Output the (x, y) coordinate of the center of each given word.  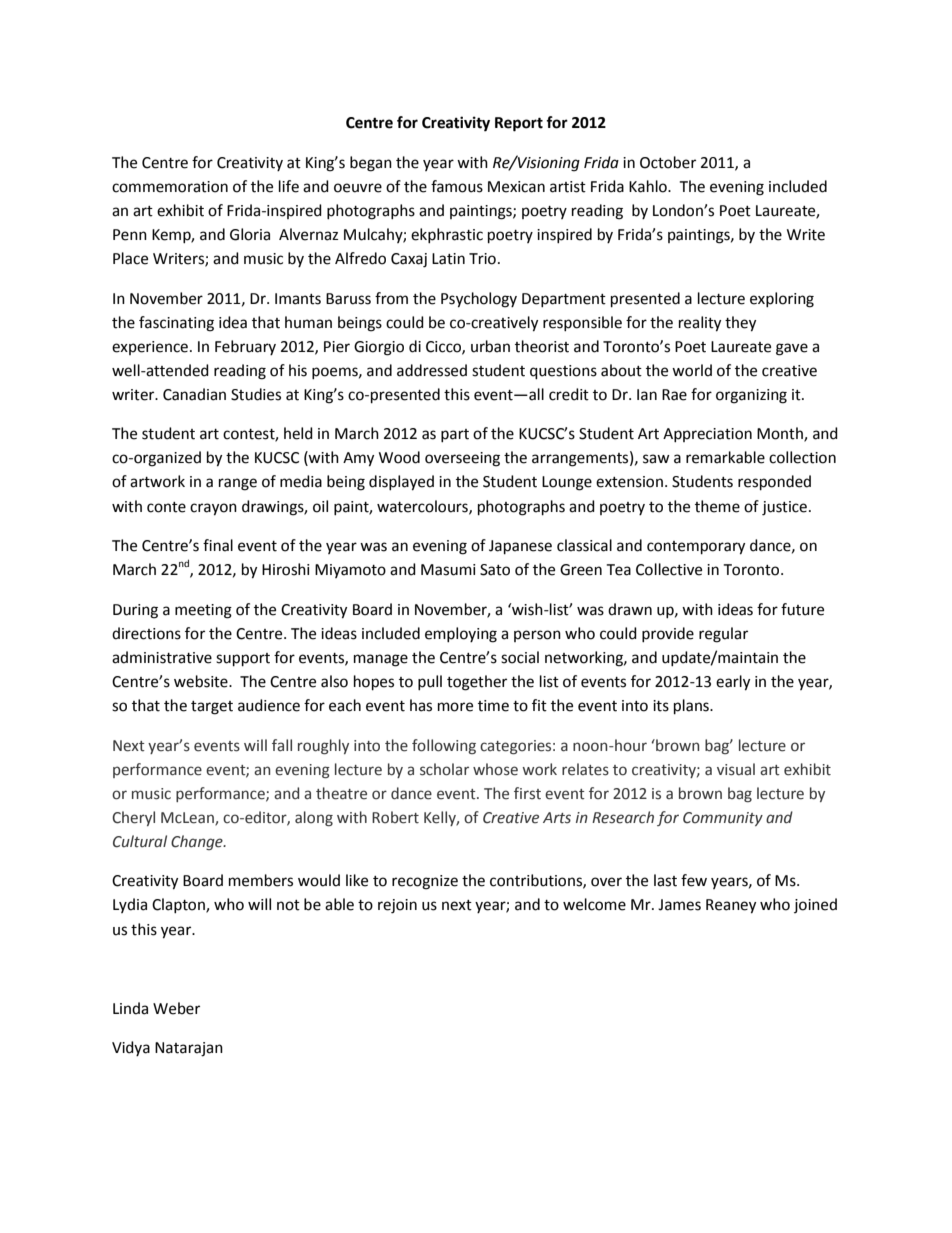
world (692, 370)
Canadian (194, 394)
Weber (176, 1008)
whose (495, 769)
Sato (495, 570)
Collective (669, 569)
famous (457, 186)
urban (490, 346)
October (668, 162)
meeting (203, 611)
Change (198, 842)
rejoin (397, 906)
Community (723, 819)
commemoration (170, 187)
